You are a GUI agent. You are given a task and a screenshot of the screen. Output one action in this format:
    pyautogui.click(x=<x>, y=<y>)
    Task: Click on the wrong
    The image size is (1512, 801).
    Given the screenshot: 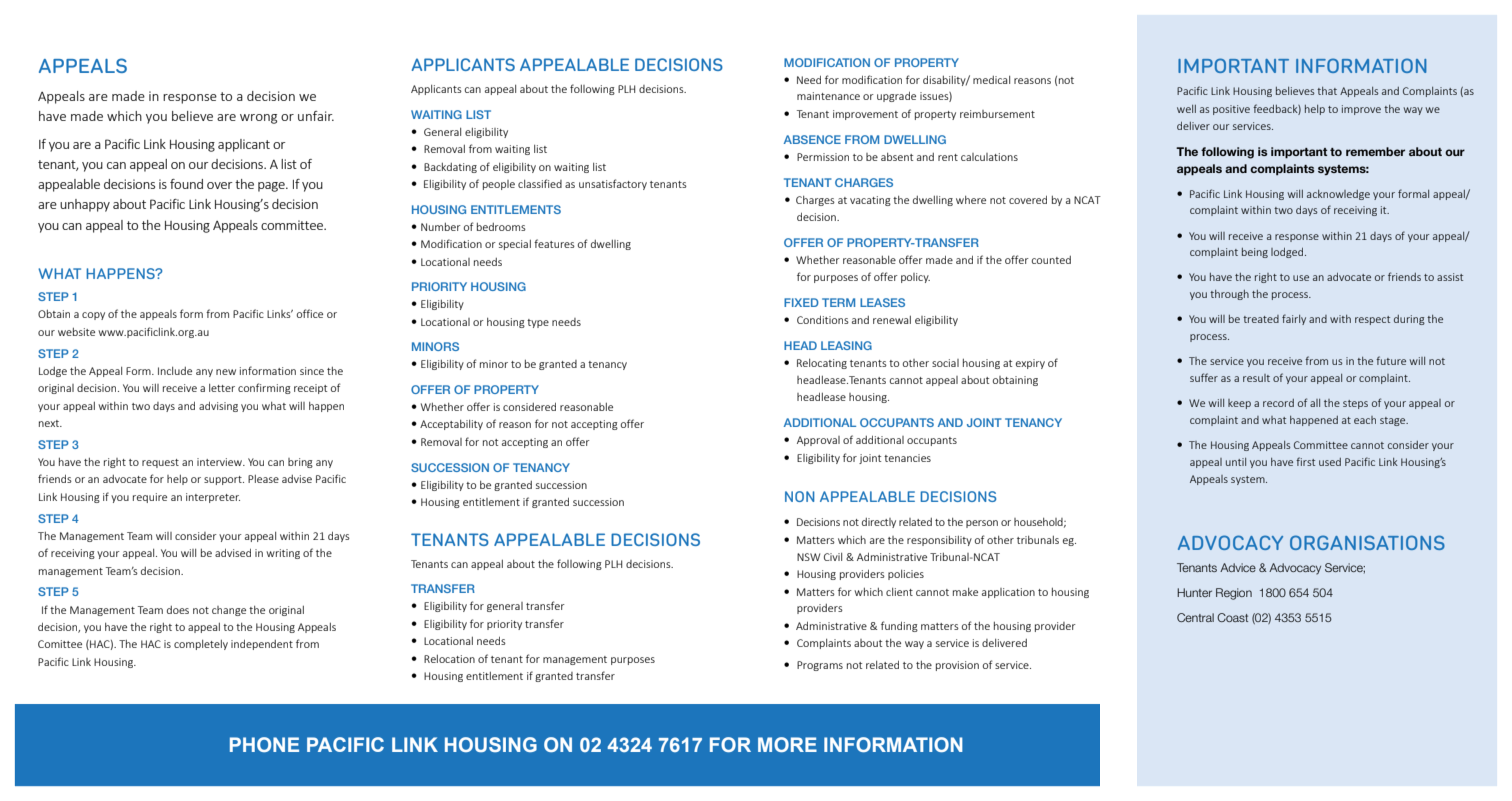 What is the action you would take?
    pyautogui.click(x=258, y=119)
